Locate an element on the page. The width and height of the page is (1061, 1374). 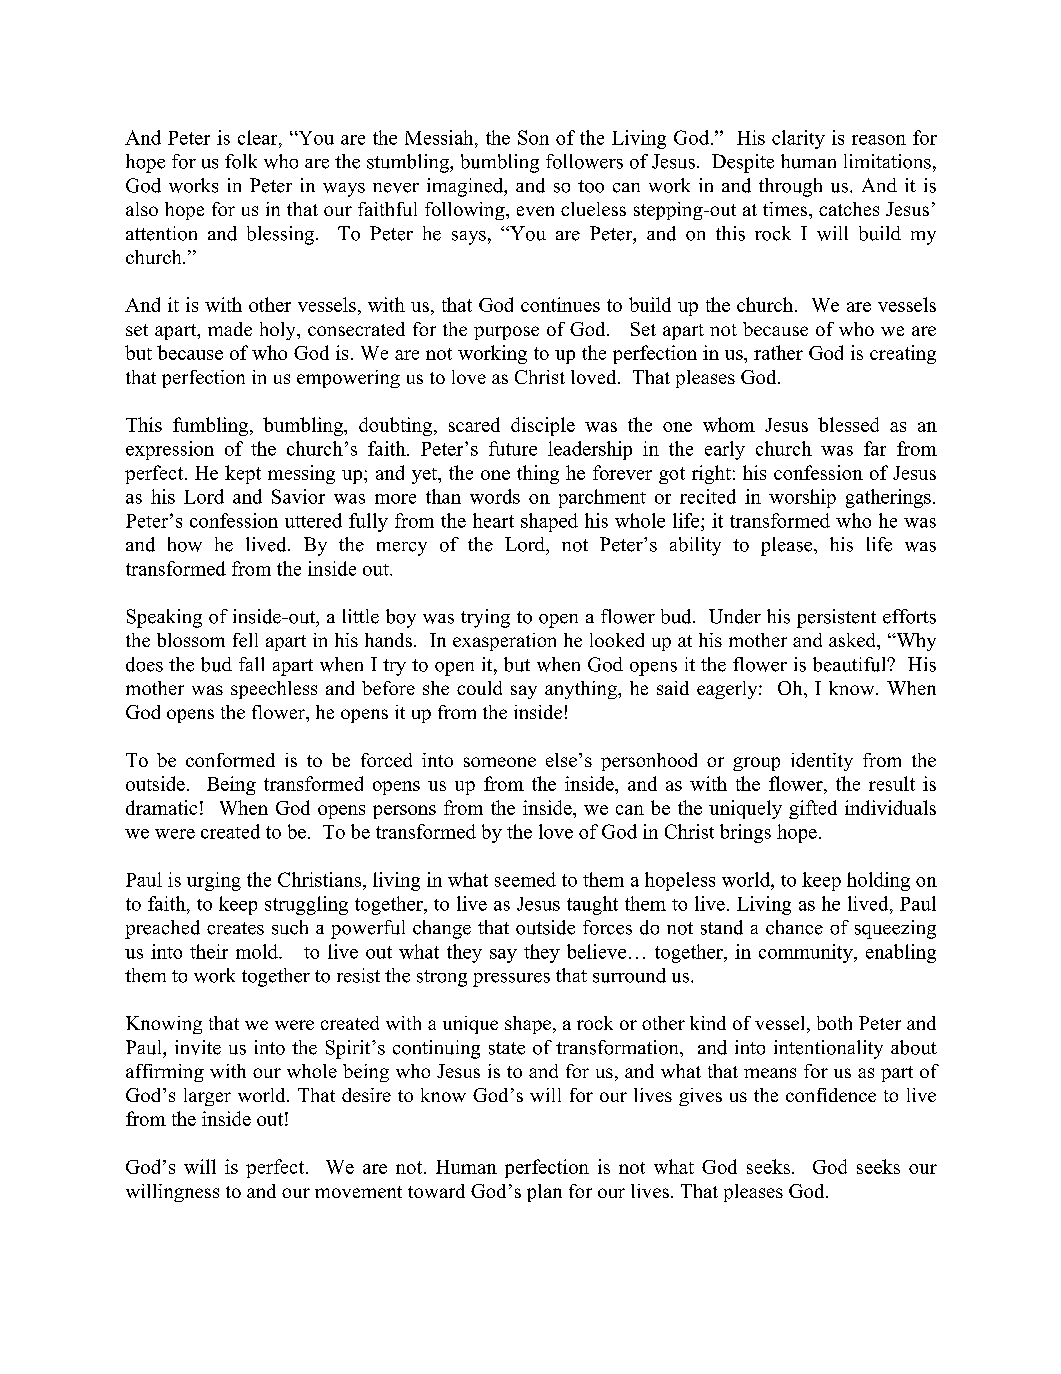
gifted is located at coordinates (813, 809).
